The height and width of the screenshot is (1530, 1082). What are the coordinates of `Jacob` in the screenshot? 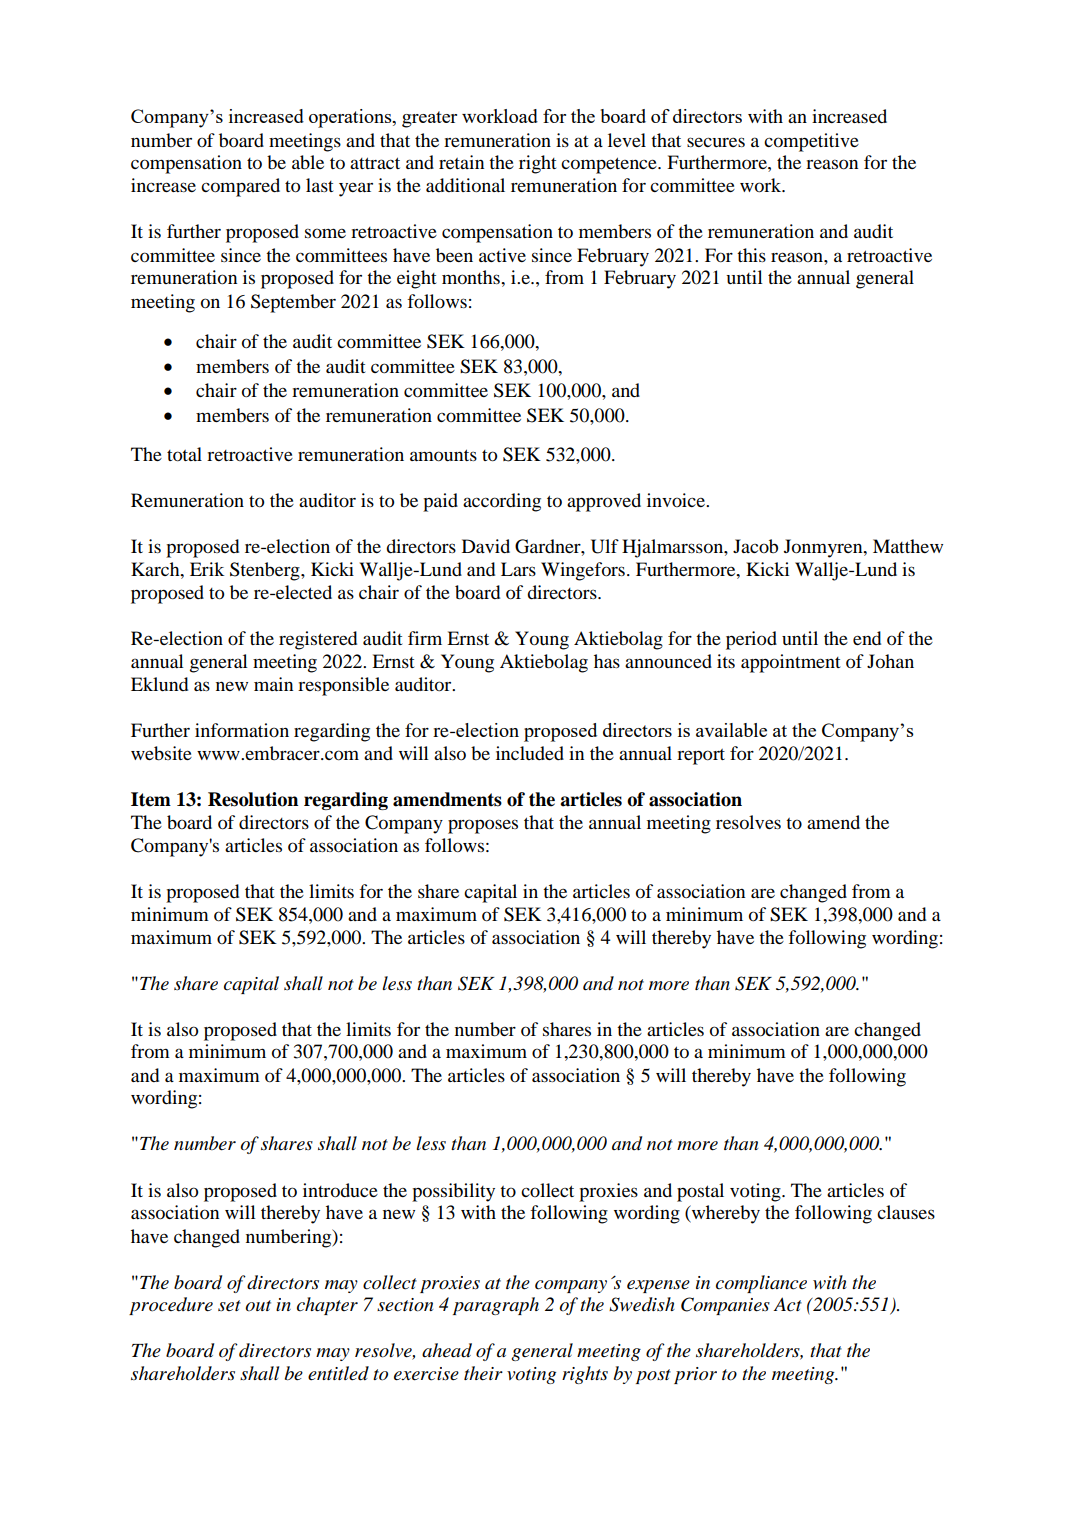 It's located at (755, 546).
